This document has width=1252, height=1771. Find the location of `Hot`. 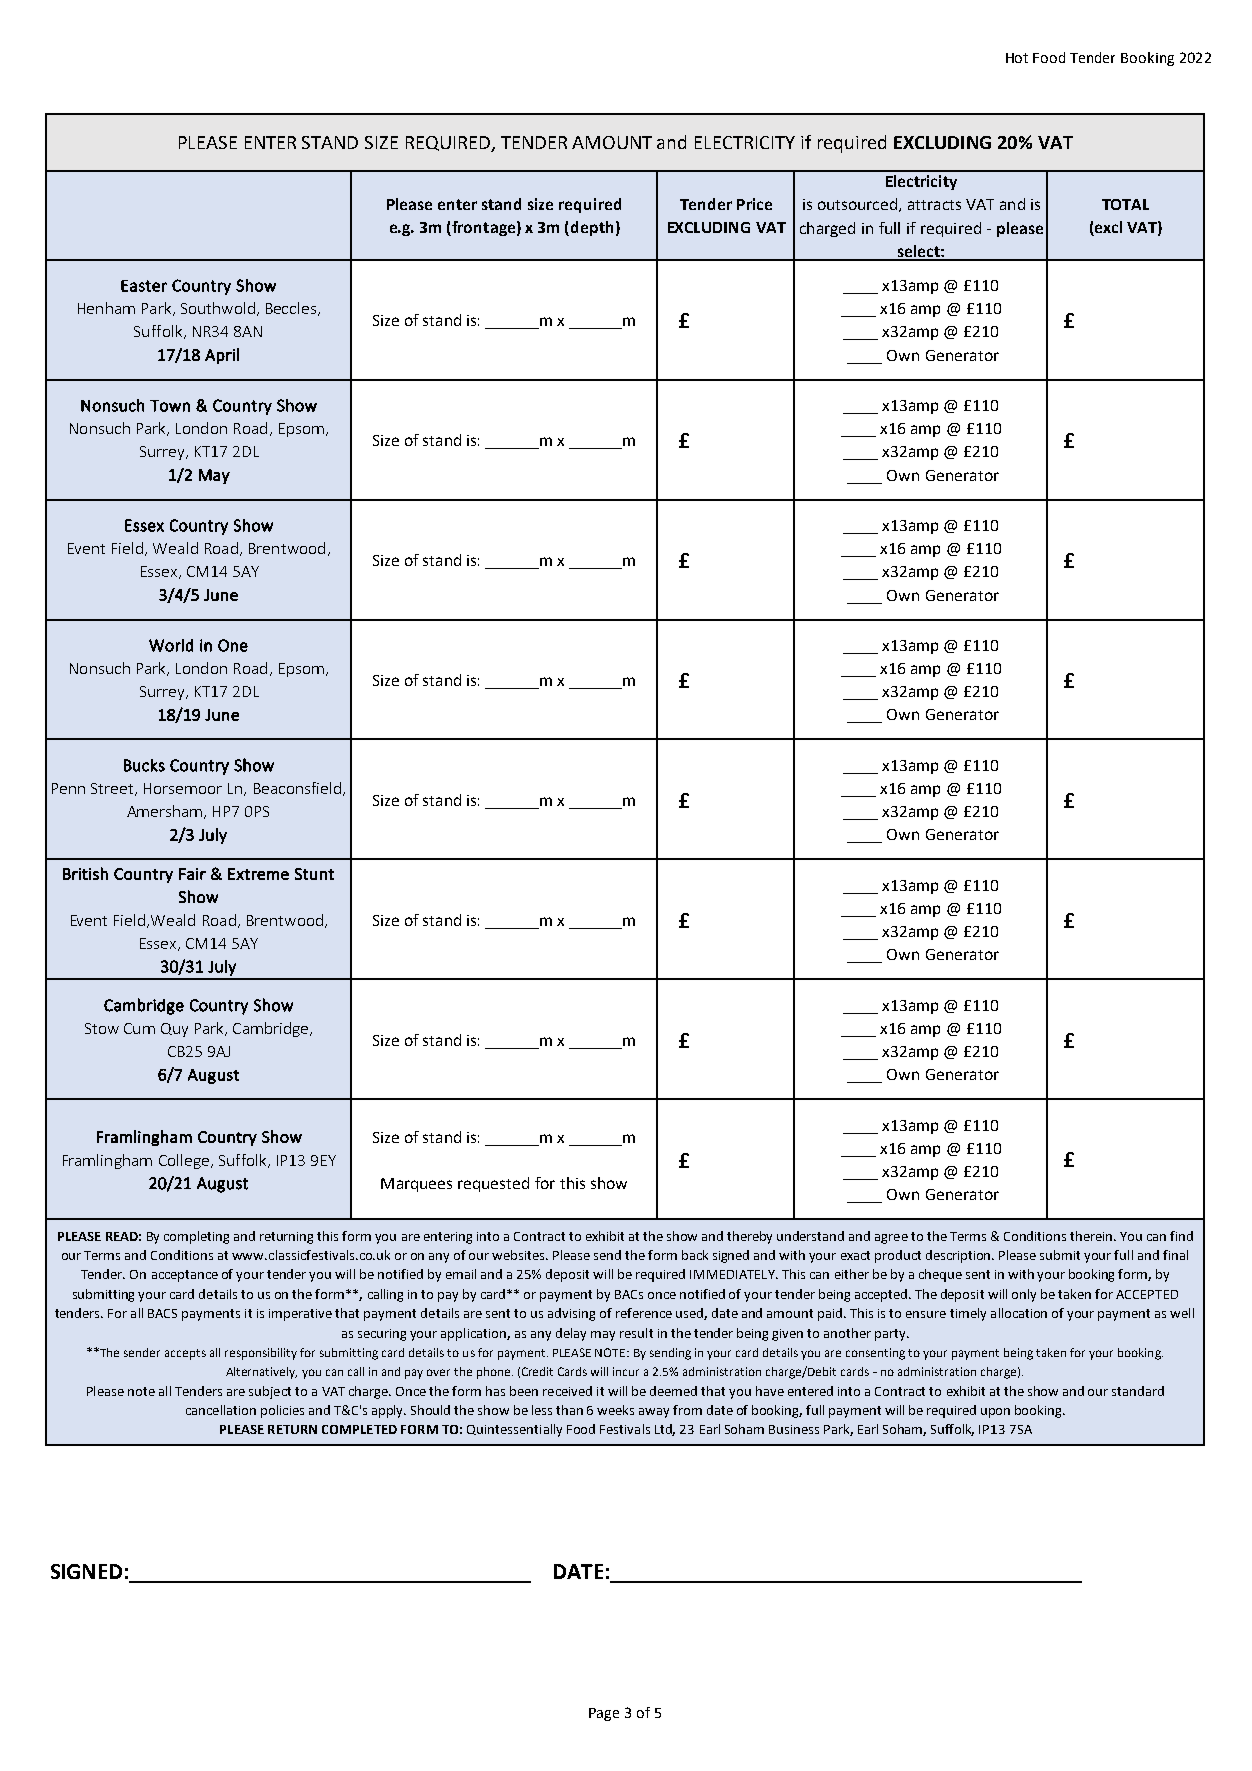

Hot is located at coordinates (1017, 58).
